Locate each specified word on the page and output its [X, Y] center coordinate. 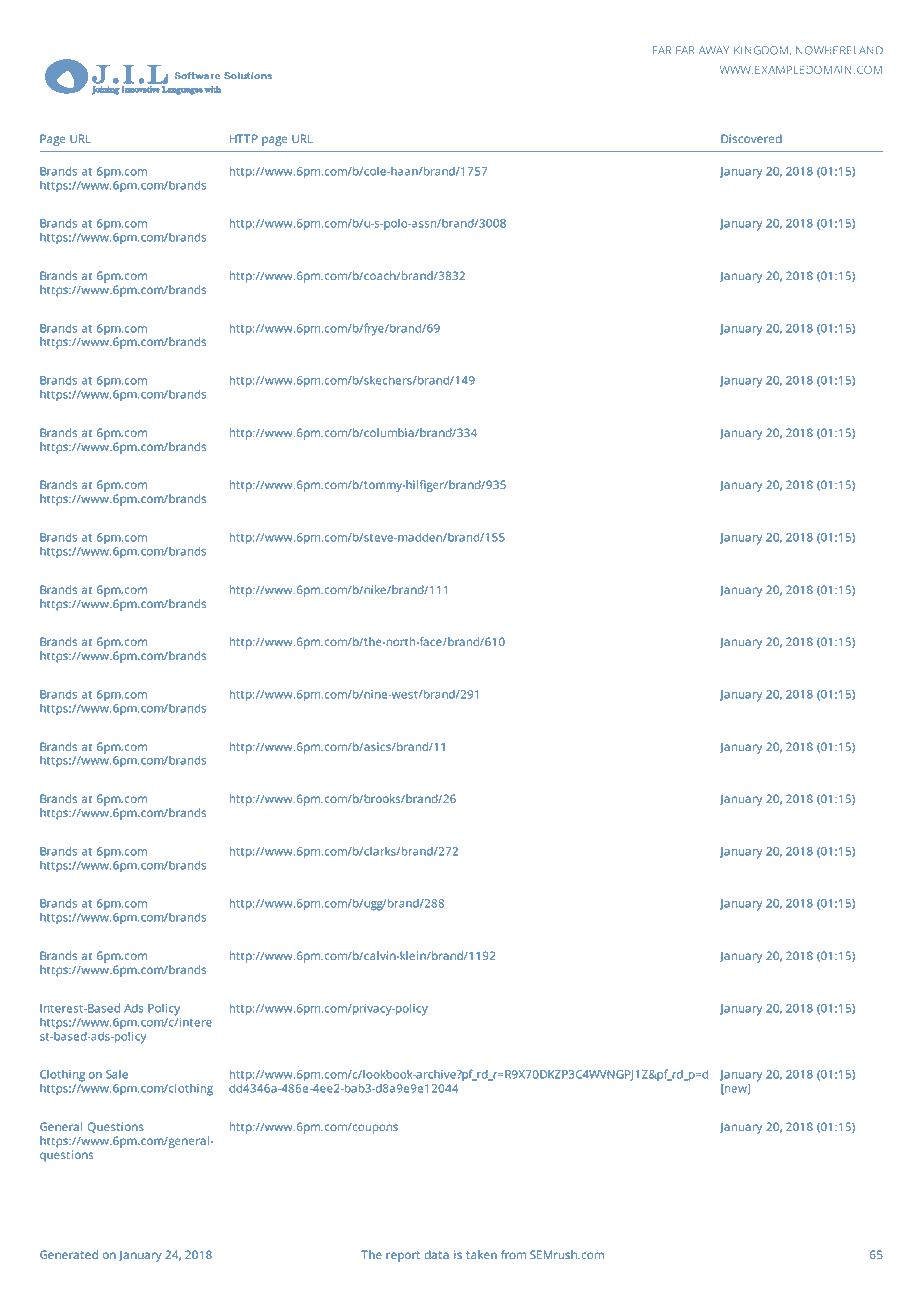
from [513, 1254]
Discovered [751, 138]
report [403, 1256]
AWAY [714, 50]
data [436, 1254]
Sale [117, 1074]
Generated [69, 1254]
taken [481, 1254]
